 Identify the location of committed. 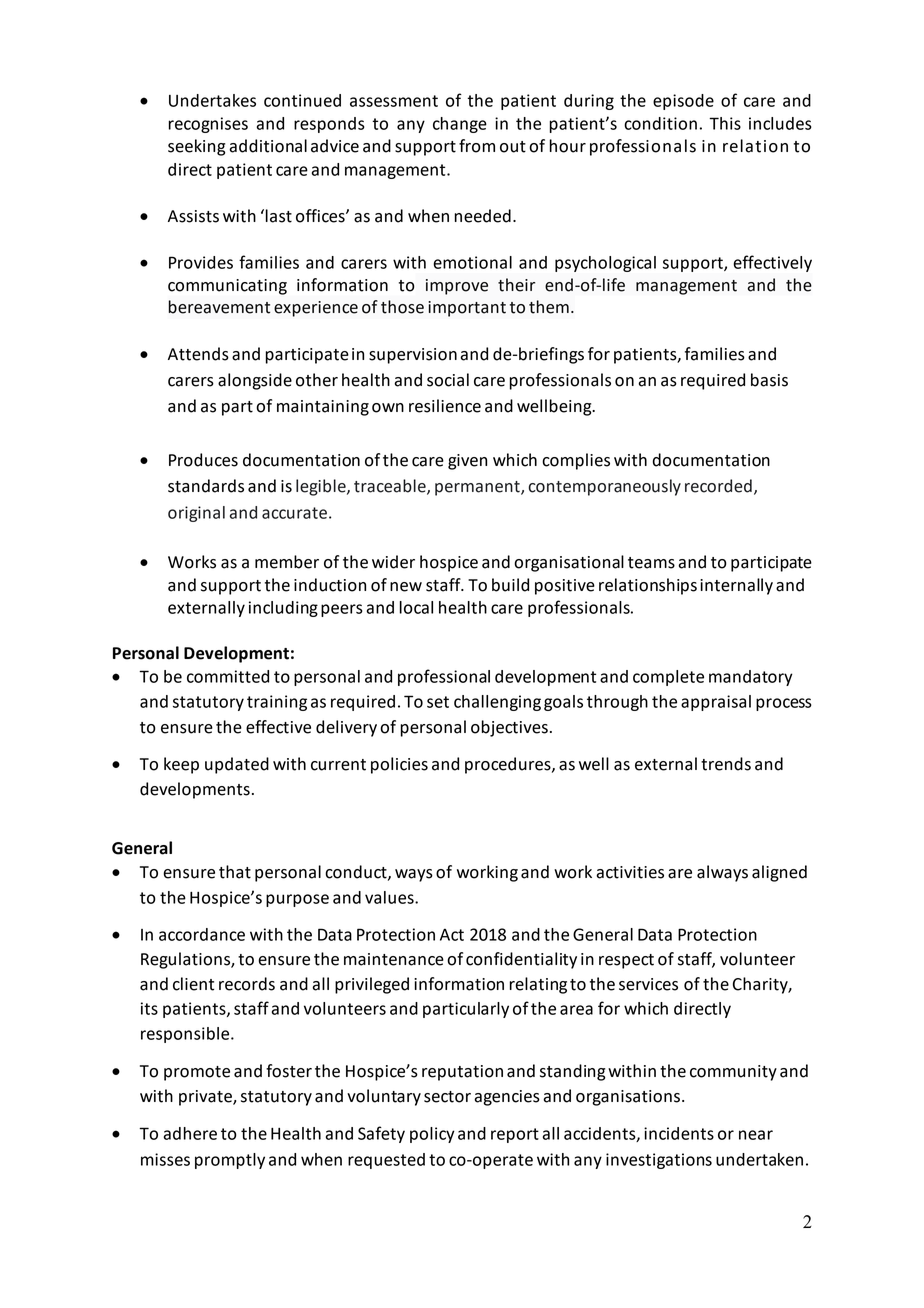
(228, 676).
